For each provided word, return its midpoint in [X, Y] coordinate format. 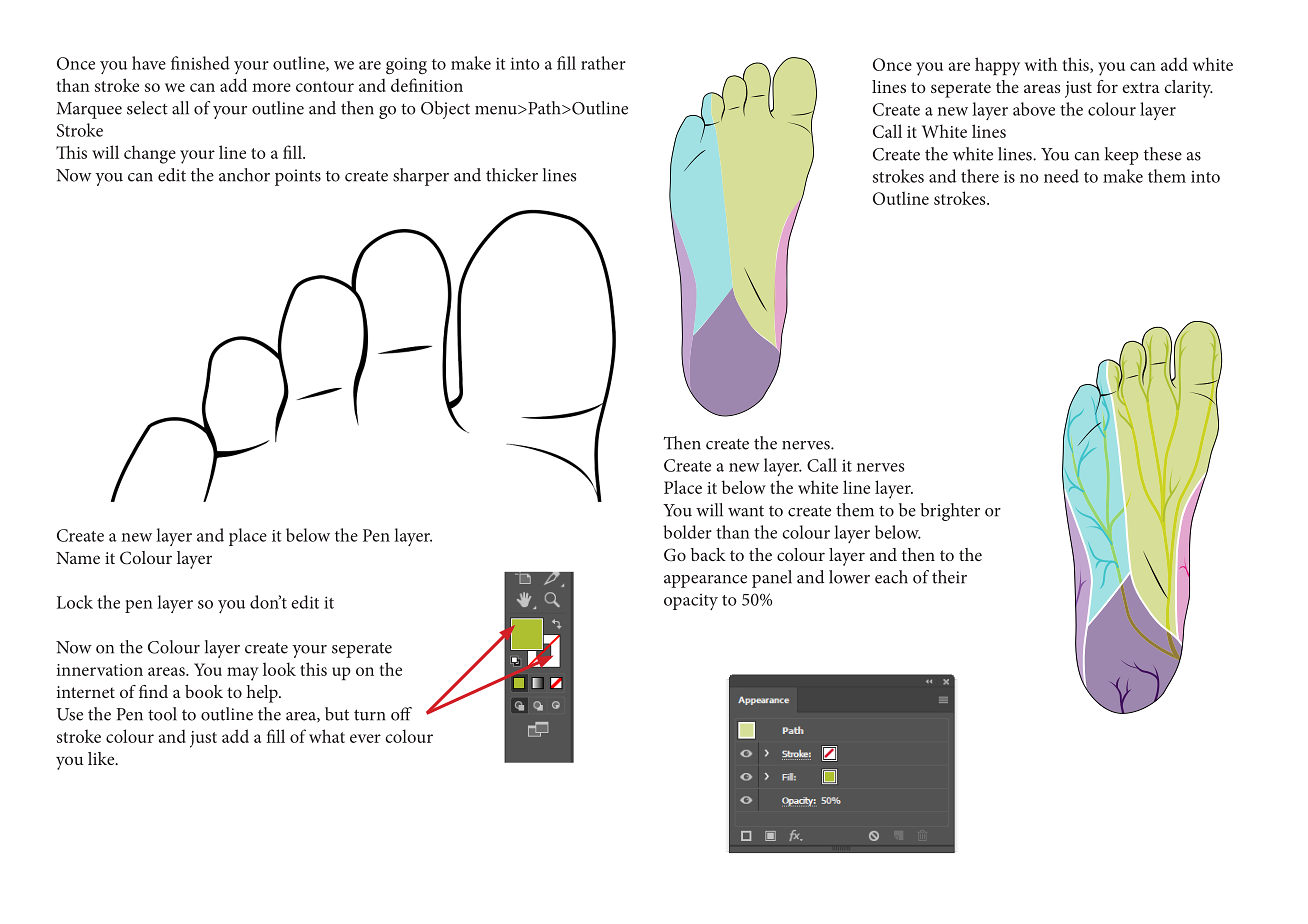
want [746, 511]
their [949, 577]
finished [200, 63]
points [298, 177]
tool [162, 714]
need [1061, 176]
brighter [950, 512]
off [401, 714]
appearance [705, 581]
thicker [512, 175]
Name [78, 558]
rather [603, 63]
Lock [75, 602]
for [1107, 86]
